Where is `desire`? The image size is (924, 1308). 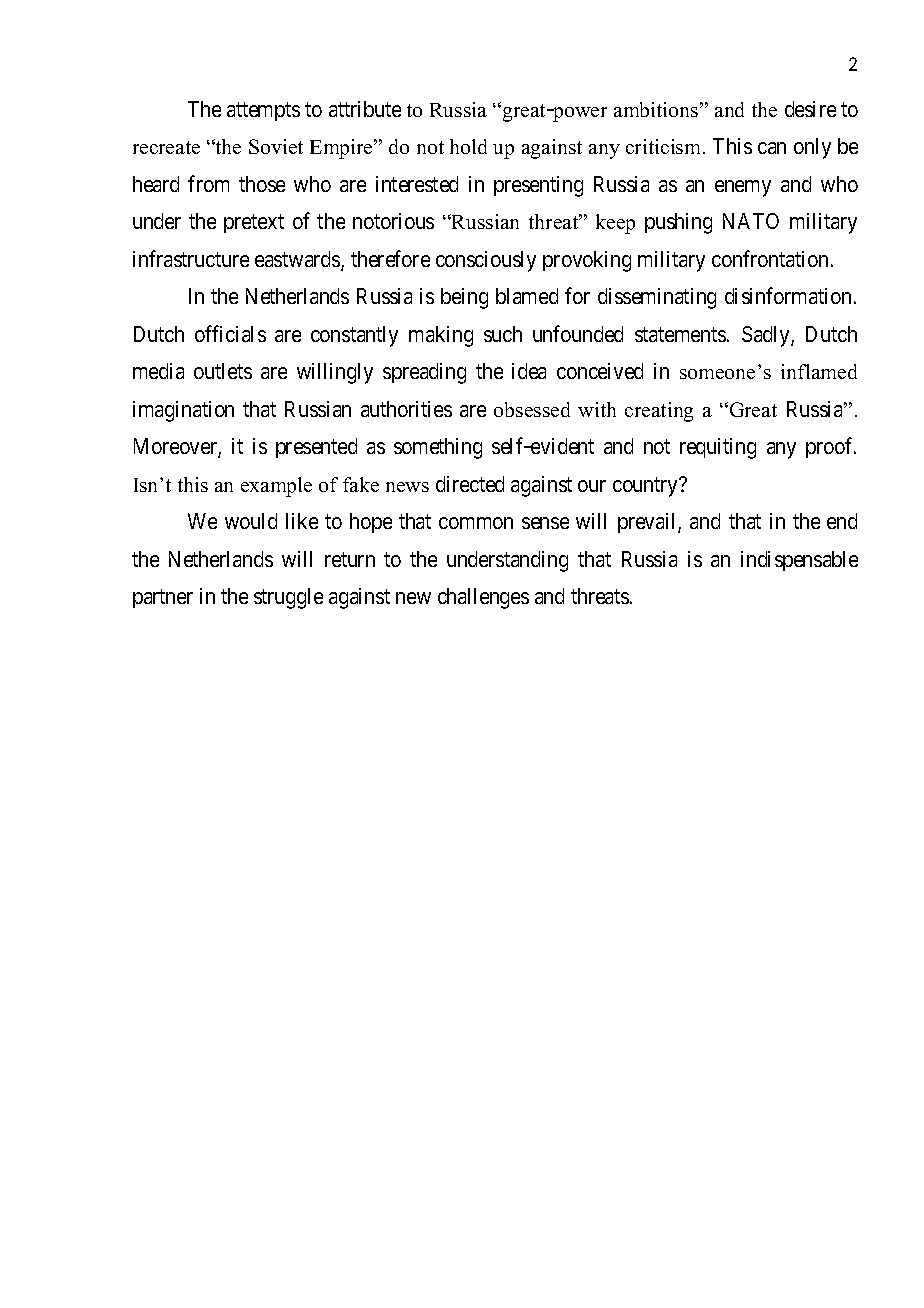 desire is located at coordinates (810, 109).
